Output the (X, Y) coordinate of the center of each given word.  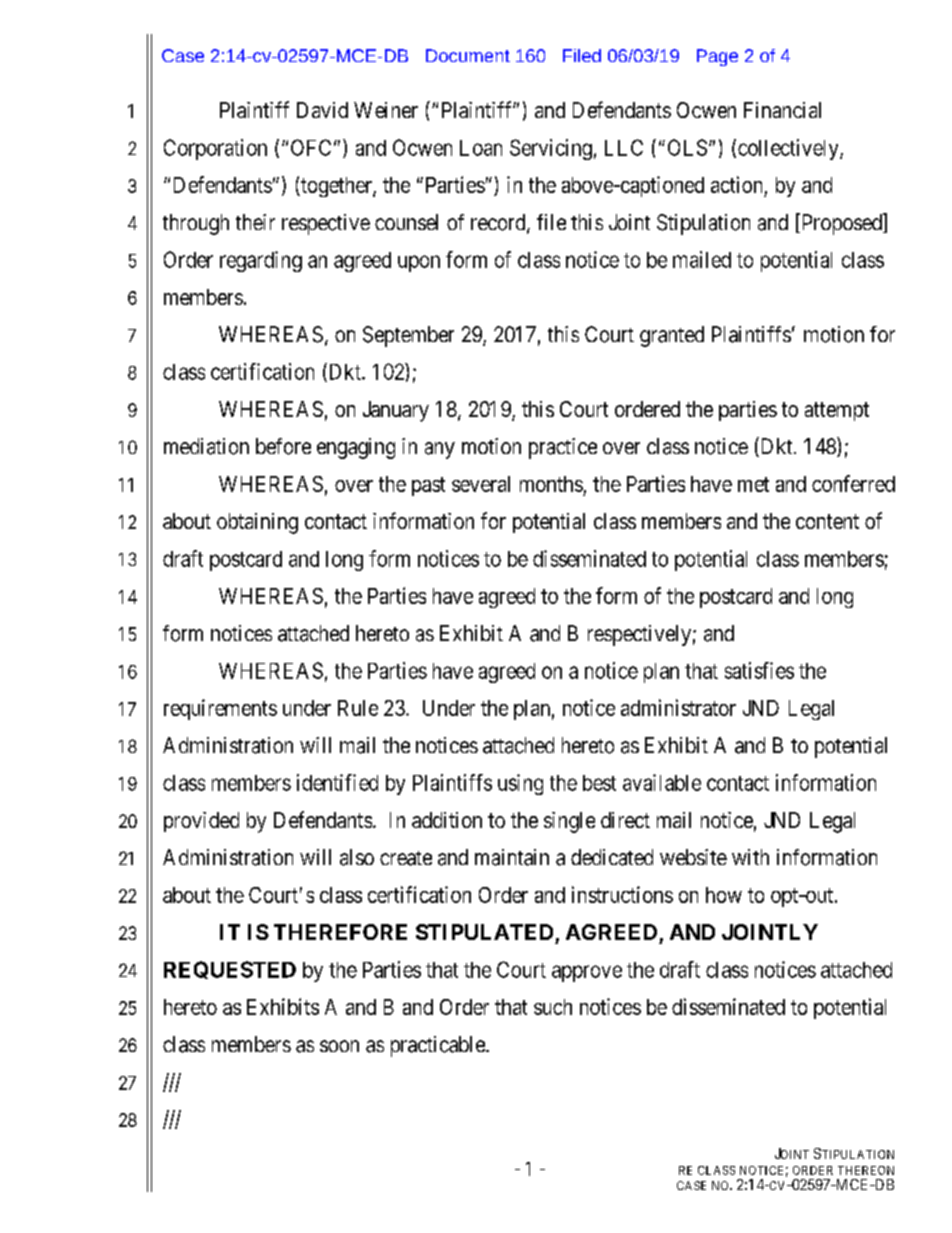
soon (339, 1046)
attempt (837, 411)
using (520, 784)
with (750, 857)
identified (337, 782)
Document (468, 55)
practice (563, 448)
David (322, 110)
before (283, 446)
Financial (782, 110)
